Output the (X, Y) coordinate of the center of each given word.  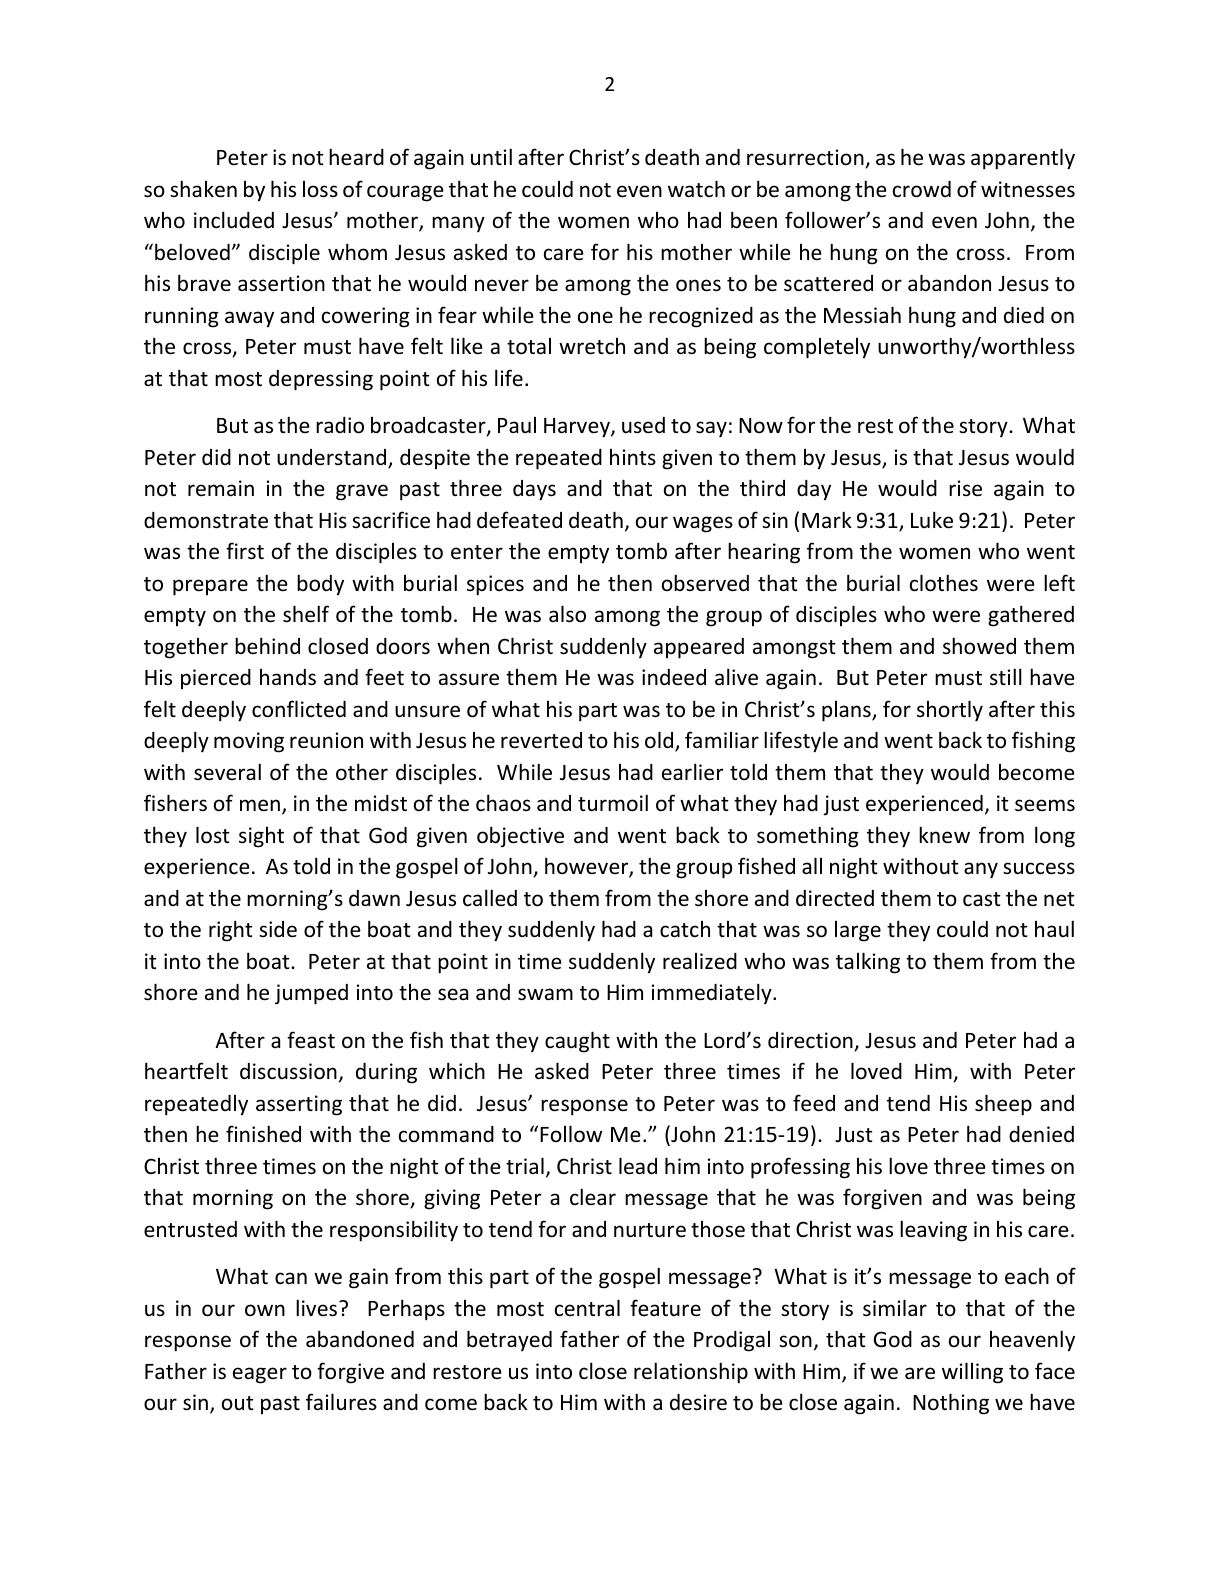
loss (320, 189)
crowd (922, 189)
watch (696, 188)
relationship (691, 1373)
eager (260, 1375)
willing (972, 1373)
